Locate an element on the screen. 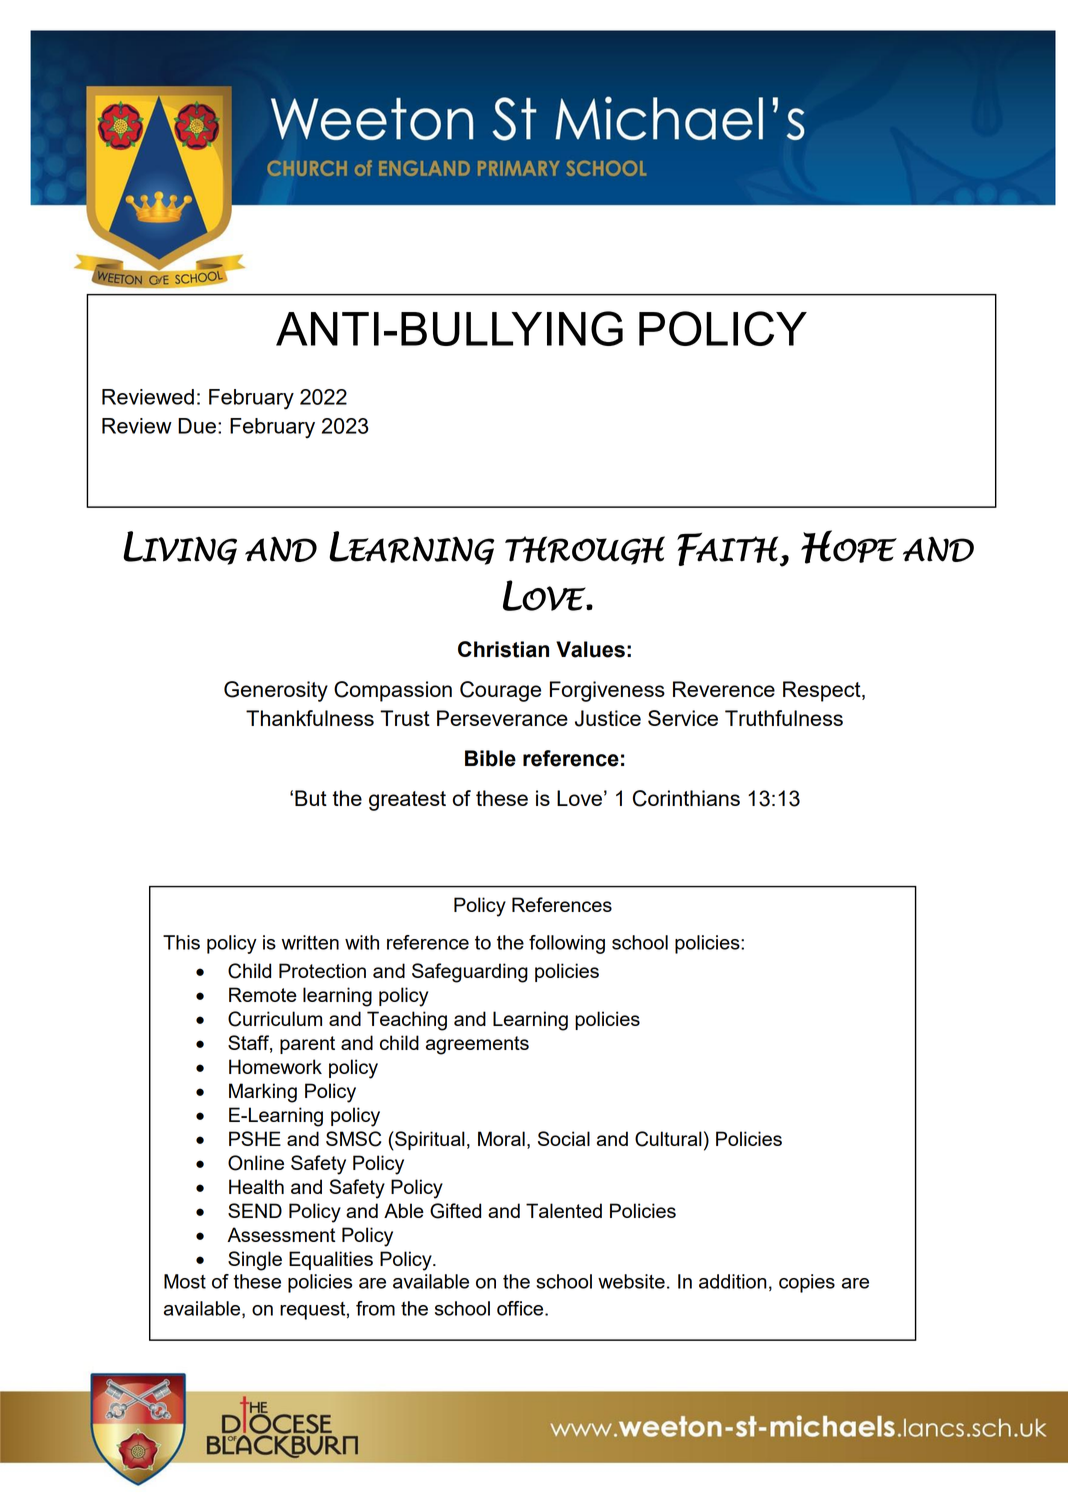  agreements is located at coordinates (477, 1045).
